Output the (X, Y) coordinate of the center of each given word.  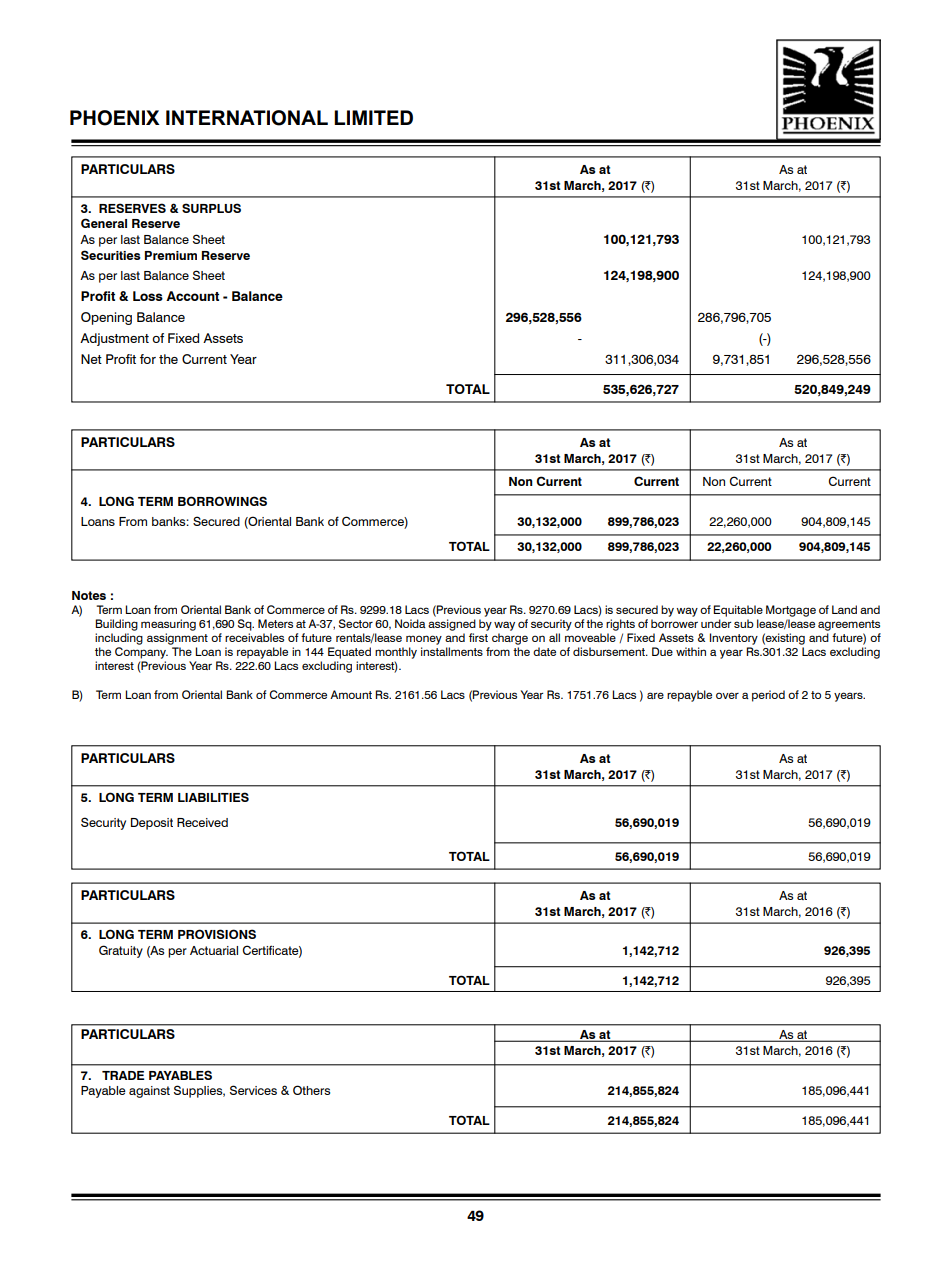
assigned (452, 625)
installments (452, 651)
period (768, 696)
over (727, 695)
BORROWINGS (222, 501)
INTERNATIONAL (247, 118)
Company (141, 653)
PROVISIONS (217, 934)
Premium (171, 255)
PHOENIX (115, 118)
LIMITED (373, 117)
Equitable (738, 611)
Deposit (152, 824)
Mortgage (791, 611)
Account (192, 296)
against (149, 1092)
